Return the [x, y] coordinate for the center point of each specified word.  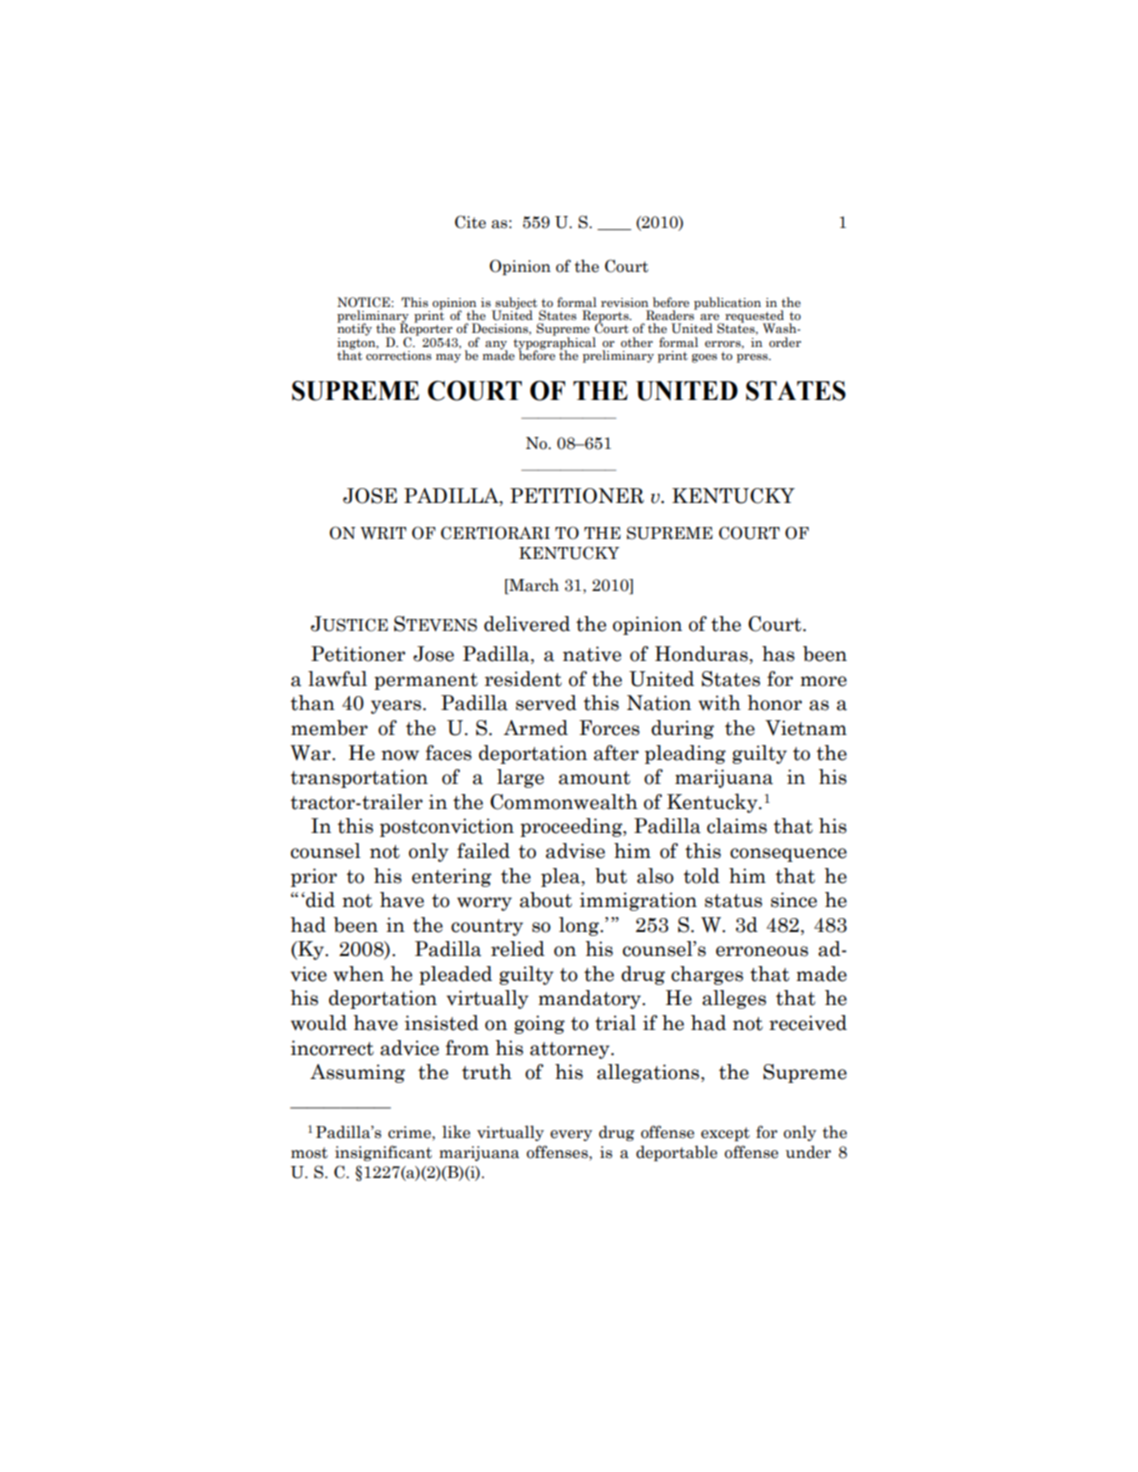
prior [314, 877]
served [546, 703]
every [571, 1135]
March [533, 585]
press [753, 358]
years [397, 707]
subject [516, 304]
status [733, 901]
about [546, 900]
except [725, 1134]
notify [354, 328]
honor [774, 703]
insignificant [383, 1153]
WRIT [383, 533]
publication [727, 303]
